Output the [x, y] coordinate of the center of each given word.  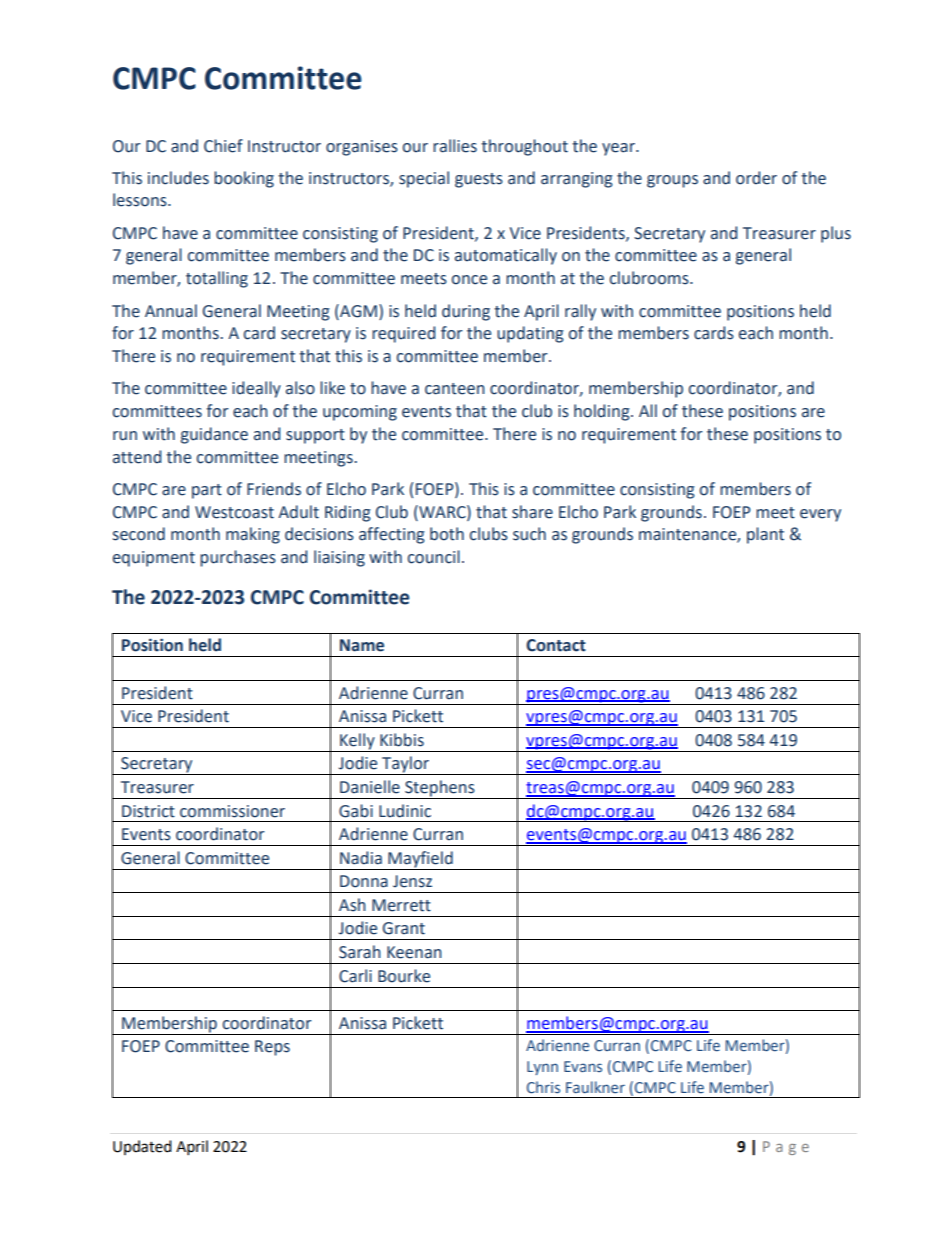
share [532, 512]
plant [765, 535]
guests [479, 180]
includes [178, 178]
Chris [543, 1087]
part [207, 491]
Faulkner [595, 1087]
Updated [142, 1147]
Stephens [440, 789]
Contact [556, 645]
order [756, 178]
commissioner [232, 811]
